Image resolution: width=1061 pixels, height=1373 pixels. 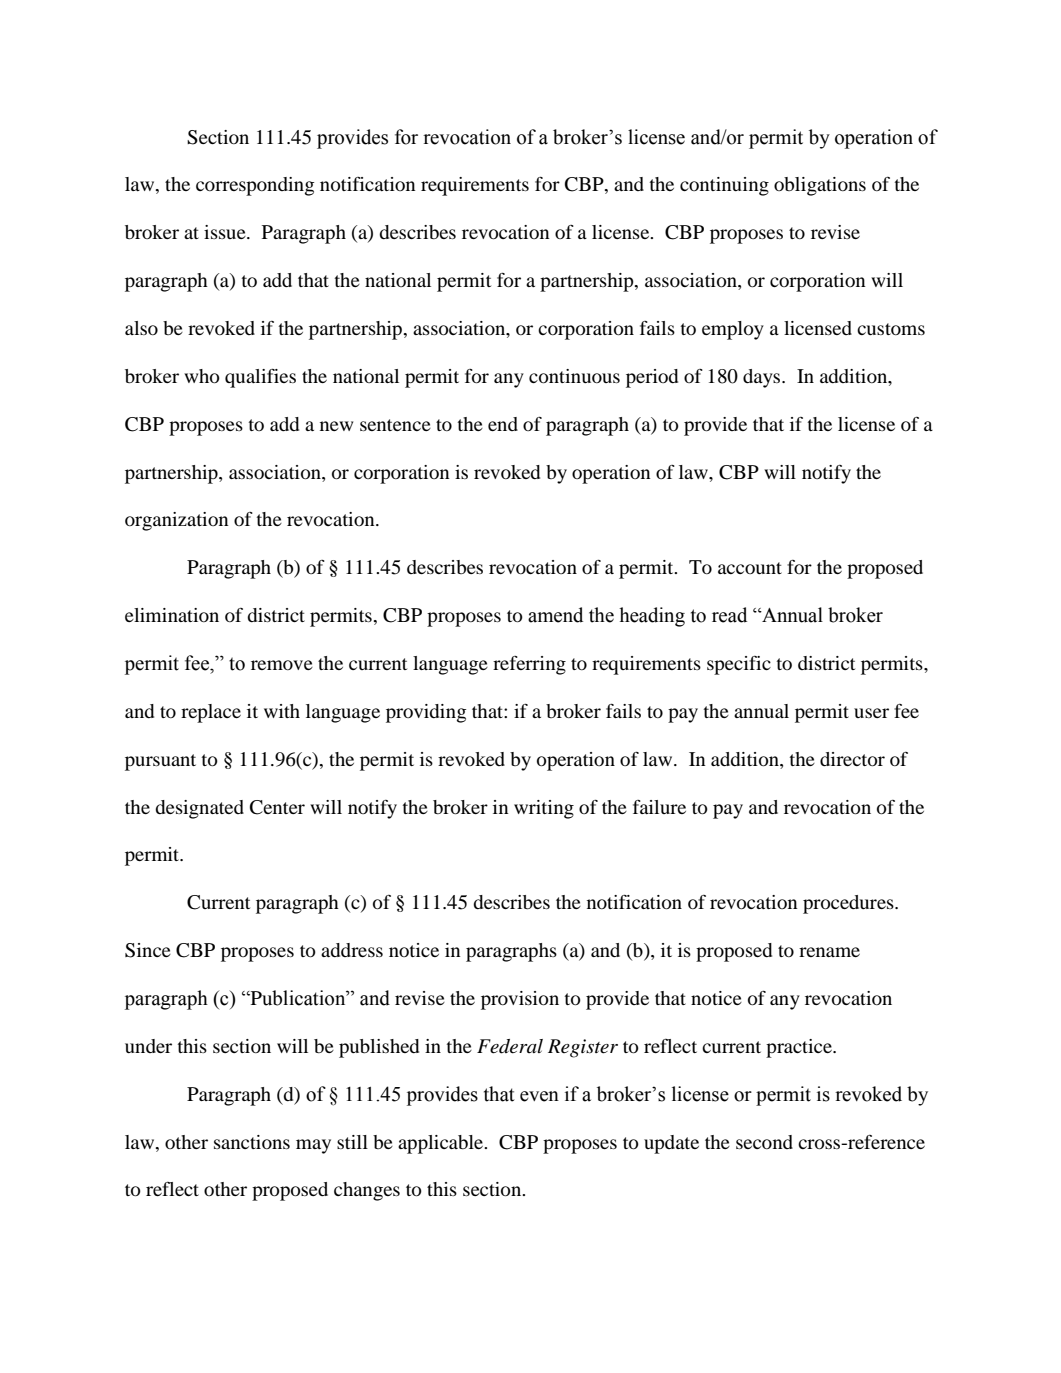 I want to click on specific, so click(x=739, y=665).
